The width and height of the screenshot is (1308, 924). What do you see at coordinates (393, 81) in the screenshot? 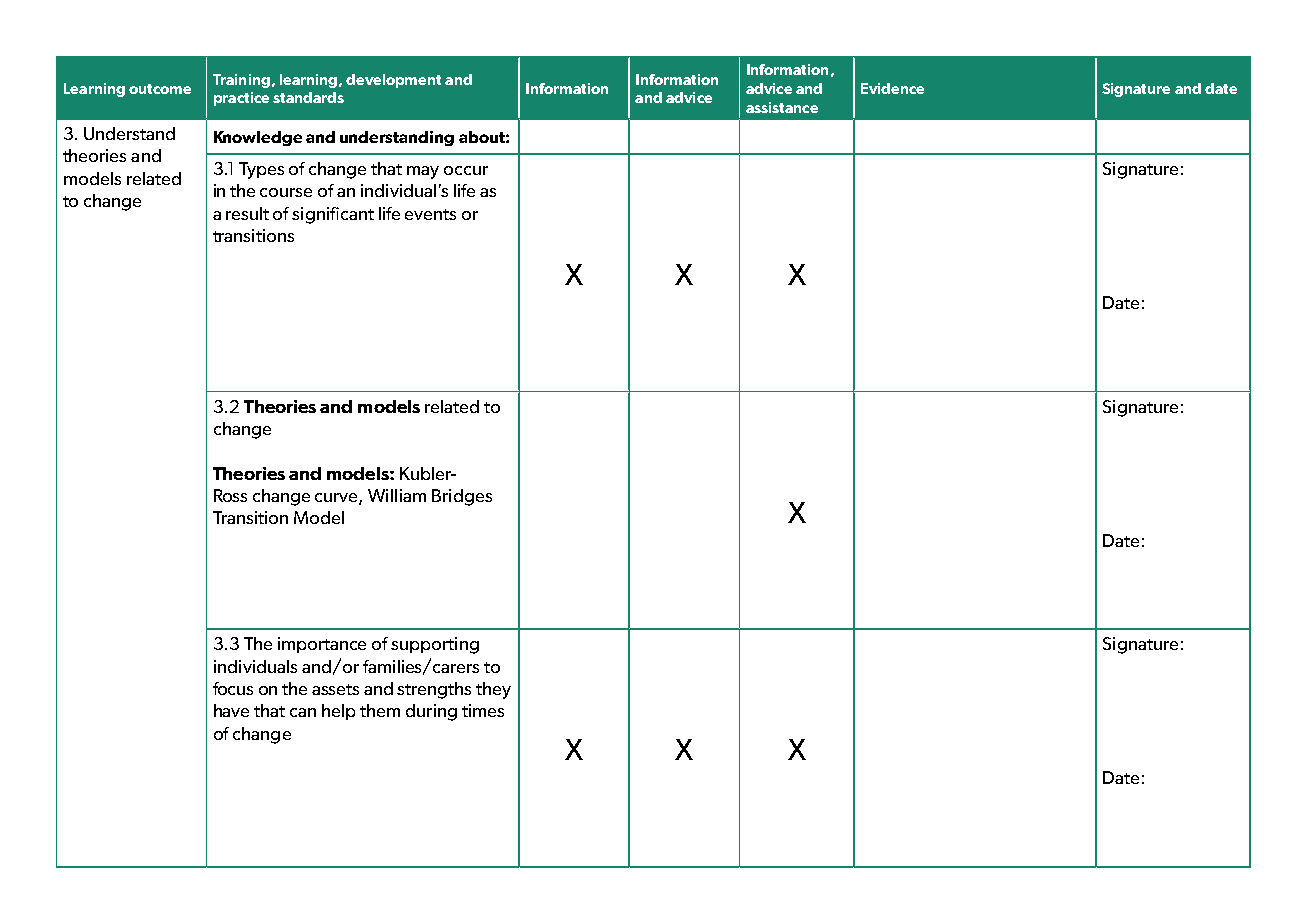
I see `development` at bounding box center [393, 81].
